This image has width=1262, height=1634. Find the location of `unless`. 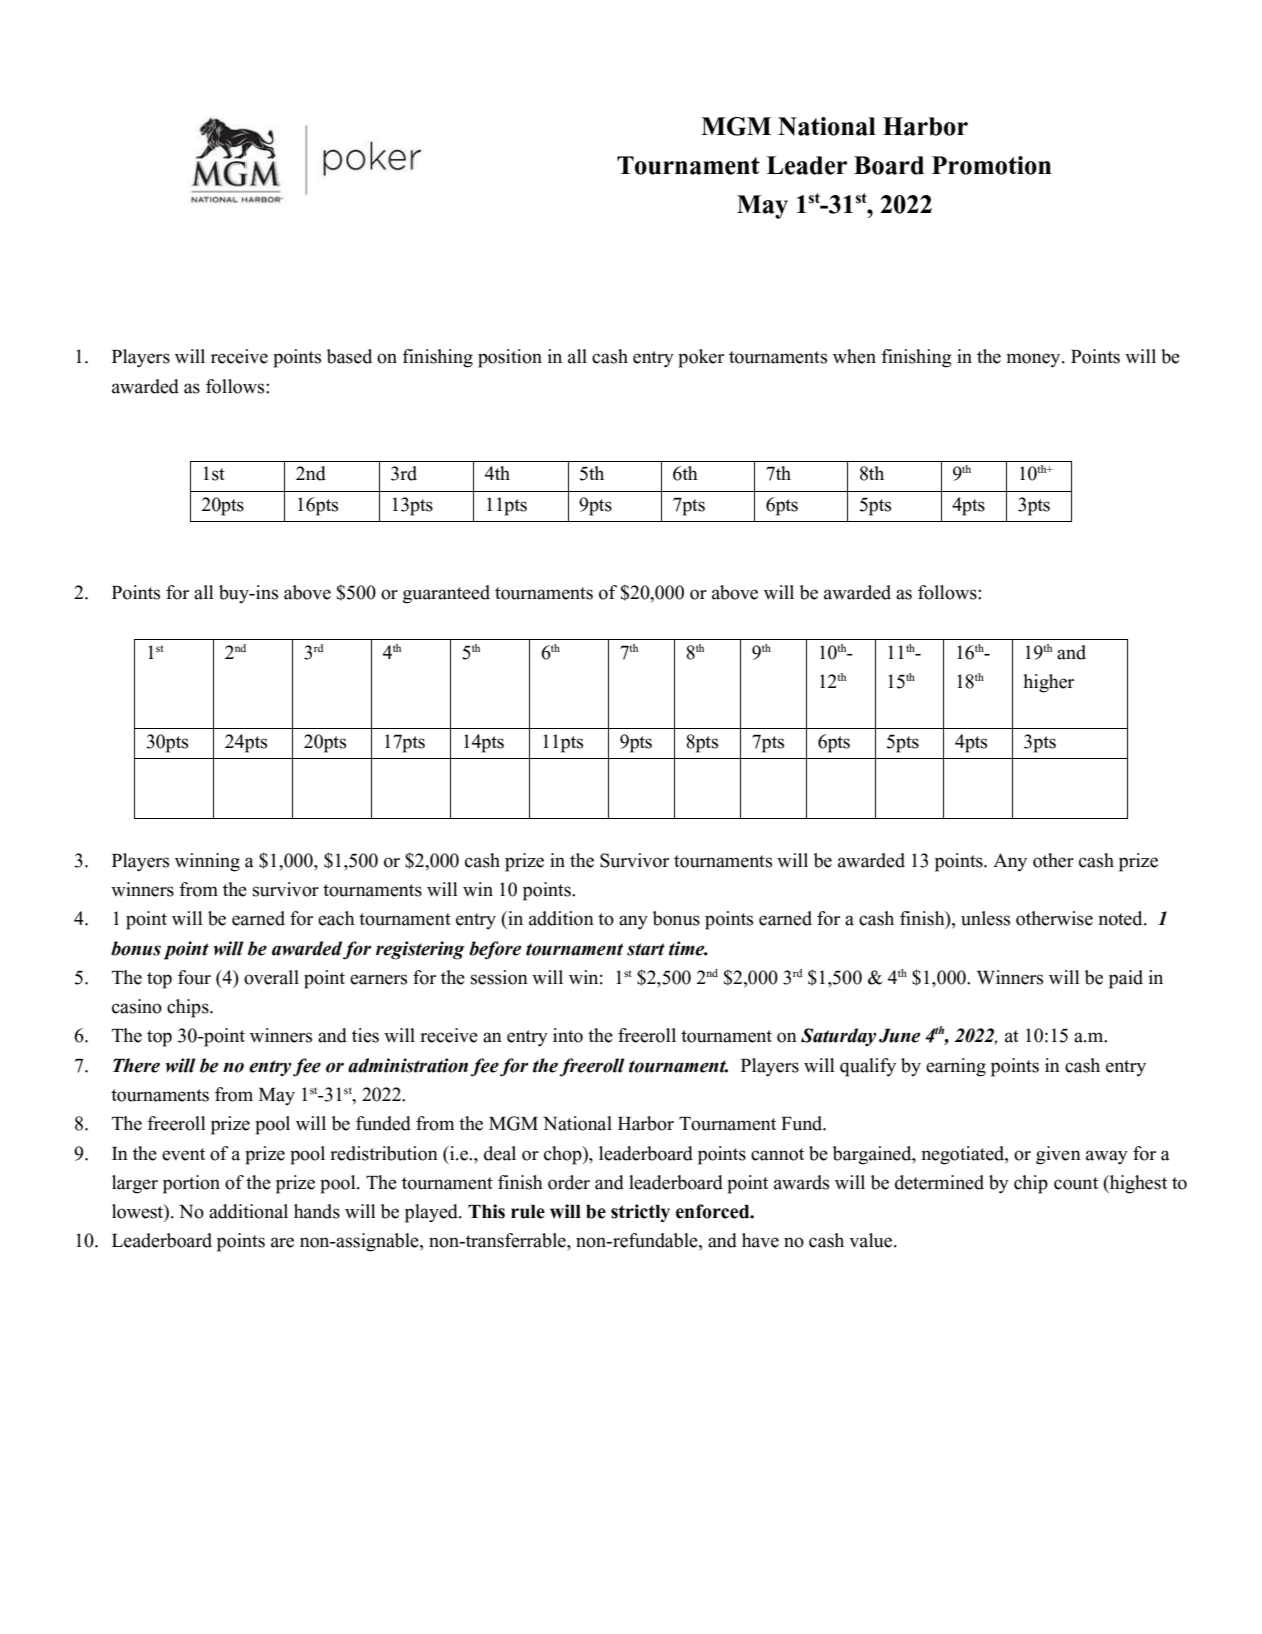

unless is located at coordinates (985, 918).
